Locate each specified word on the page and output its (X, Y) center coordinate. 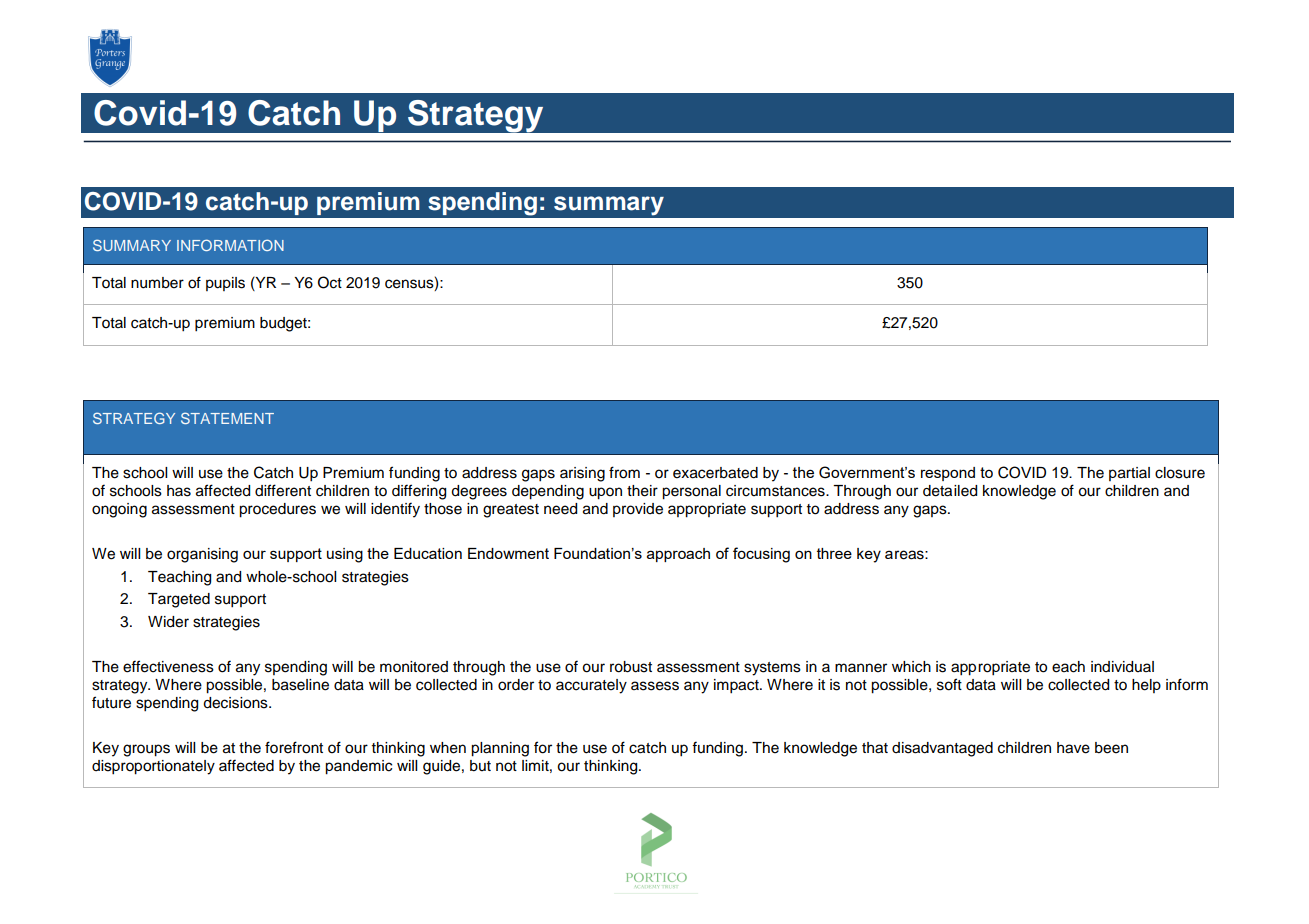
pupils (225, 284)
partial (1129, 474)
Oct (330, 282)
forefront (294, 747)
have (1073, 748)
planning (500, 749)
